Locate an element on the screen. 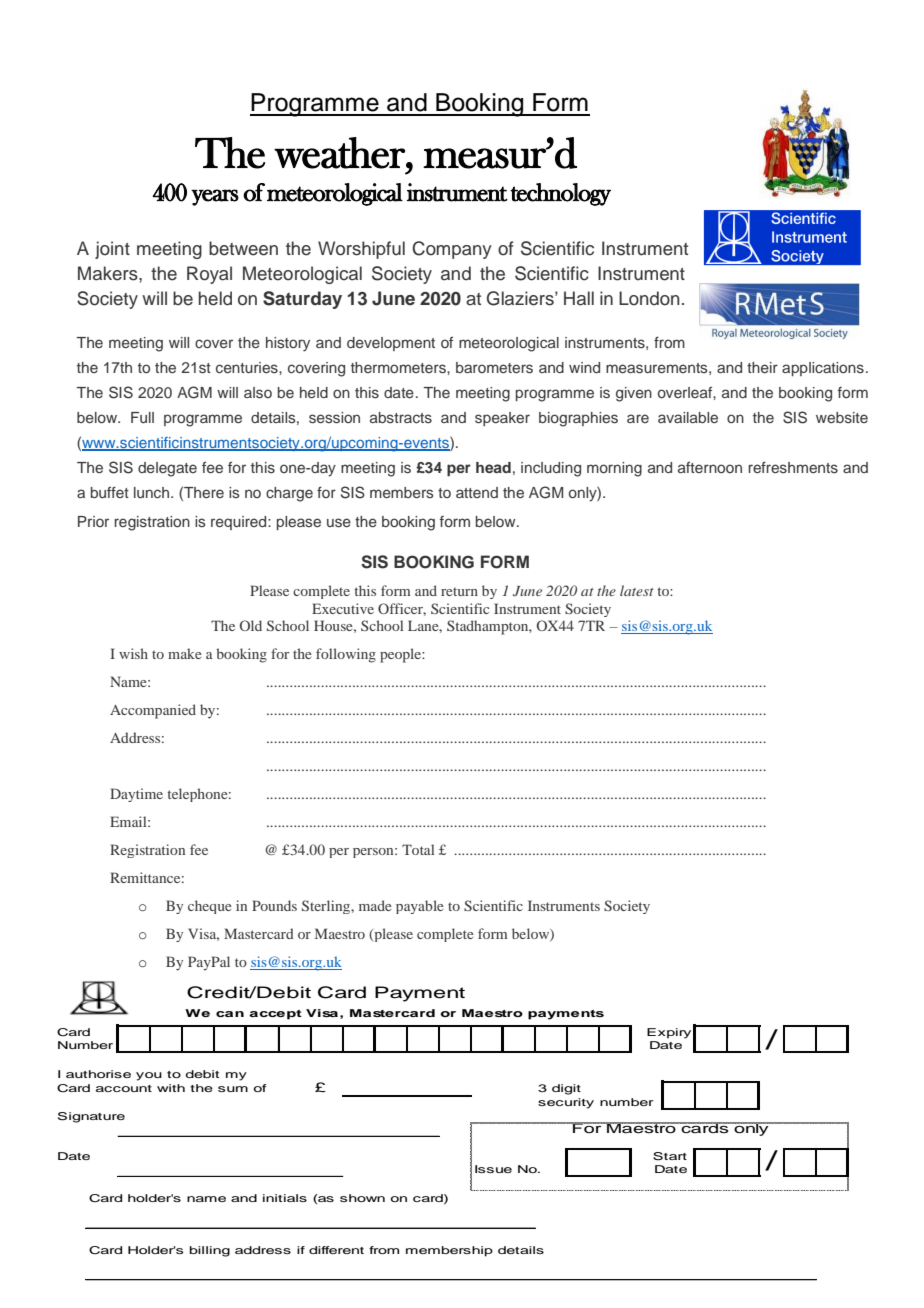 This screenshot has width=924, height=1308. required is located at coordinates (240, 523).
